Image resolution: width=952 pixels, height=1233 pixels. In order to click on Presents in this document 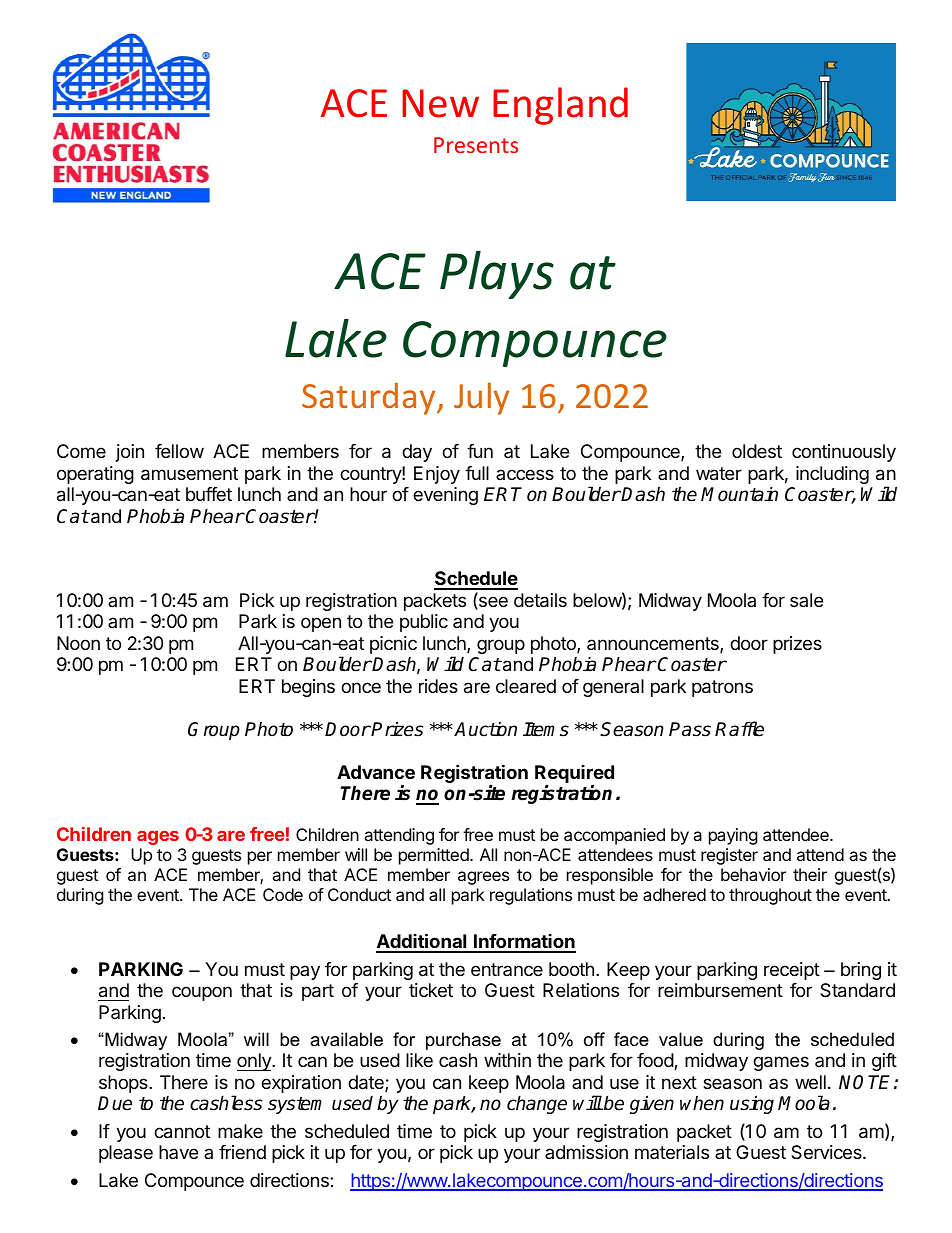, I will do `click(476, 145)`.
